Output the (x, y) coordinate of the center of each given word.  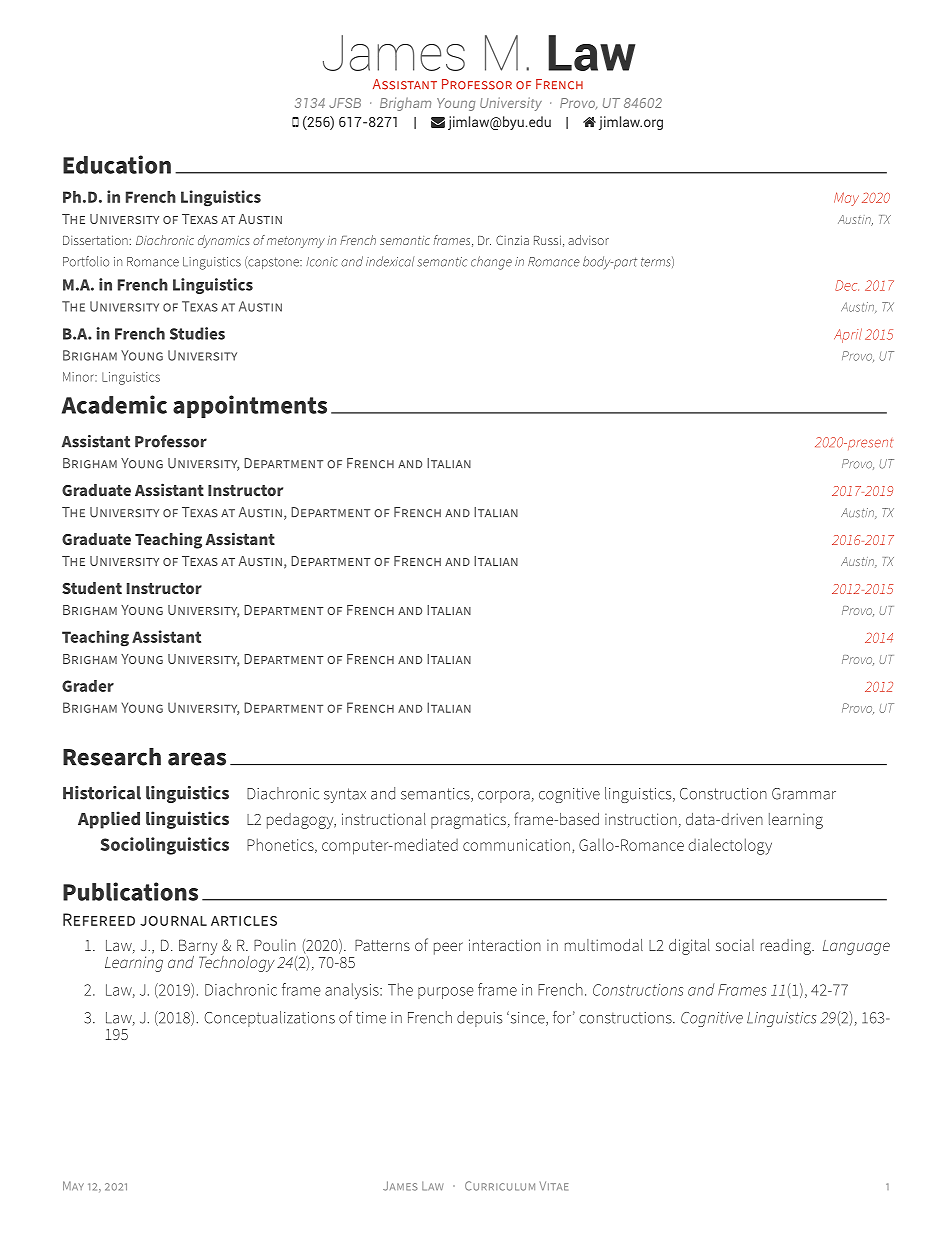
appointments (250, 406)
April (848, 335)
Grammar (804, 794)
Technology (237, 962)
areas (197, 759)
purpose (446, 993)
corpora (504, 797)
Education (117, 164)
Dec (847, 285)
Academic (114, 404)
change (491, 263)
